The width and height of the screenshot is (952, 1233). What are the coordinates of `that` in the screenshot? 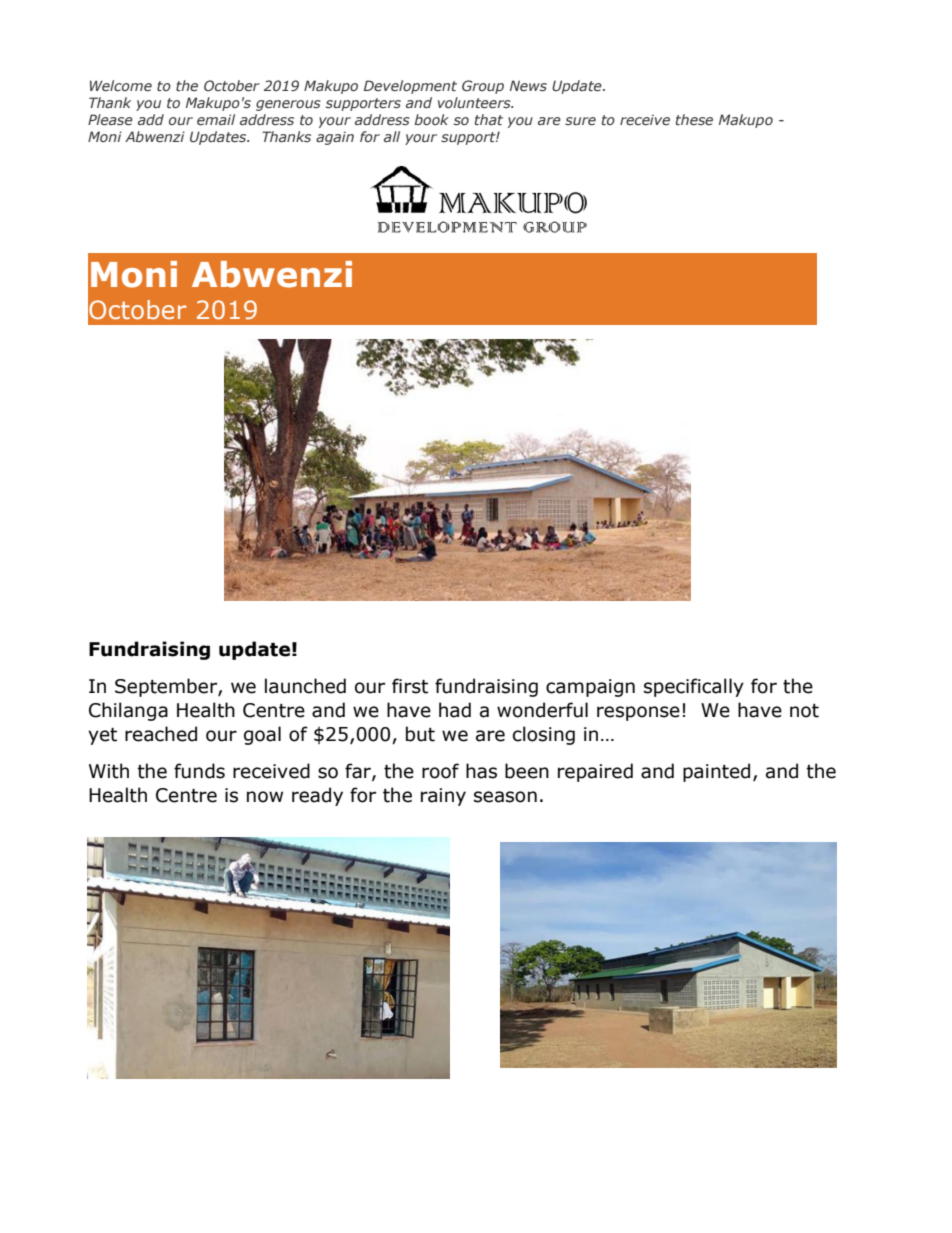 It's located at (489, 119).
